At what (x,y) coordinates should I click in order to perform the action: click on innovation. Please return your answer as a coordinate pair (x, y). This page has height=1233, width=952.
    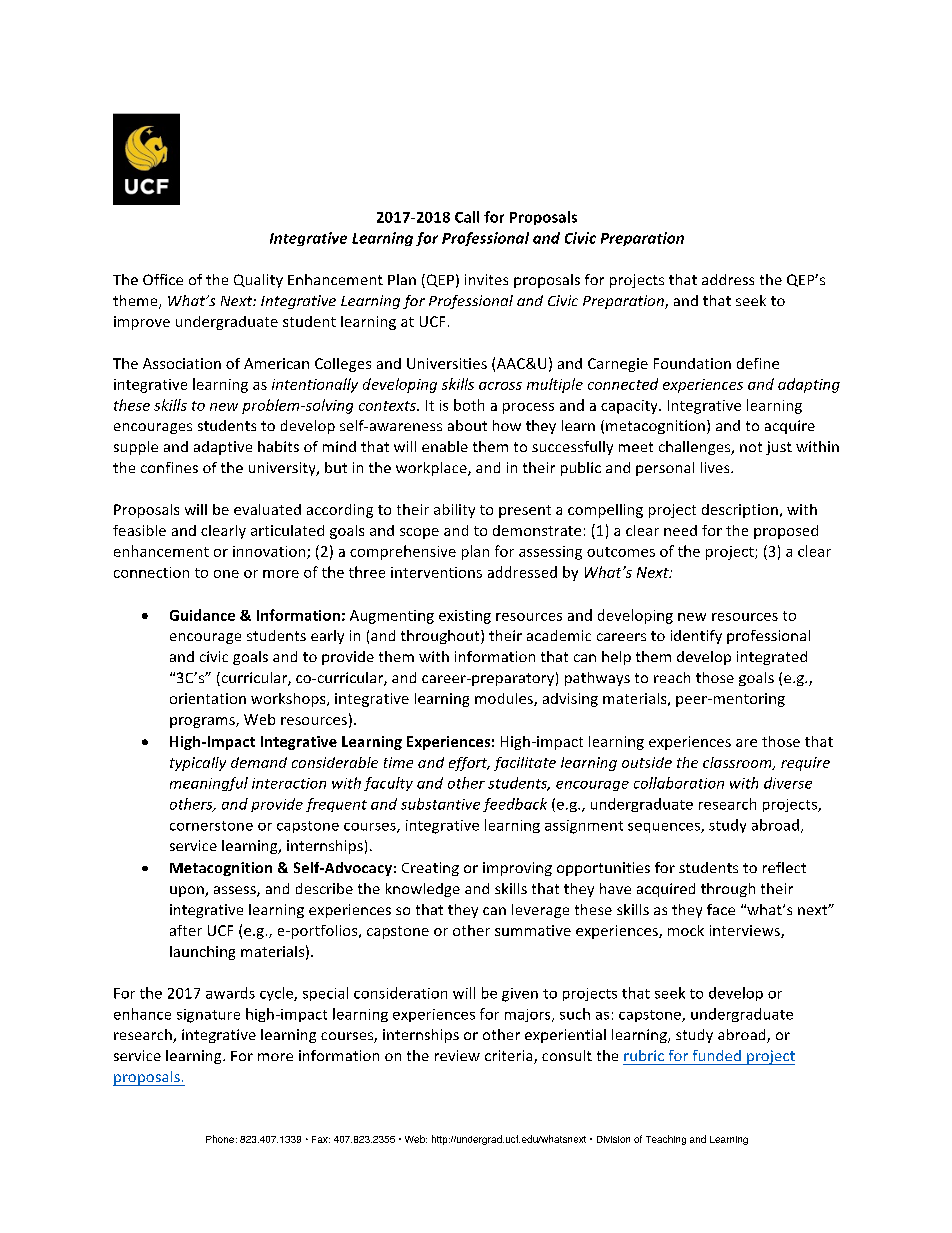
    Looking at the image, I should click on (269, 551).
